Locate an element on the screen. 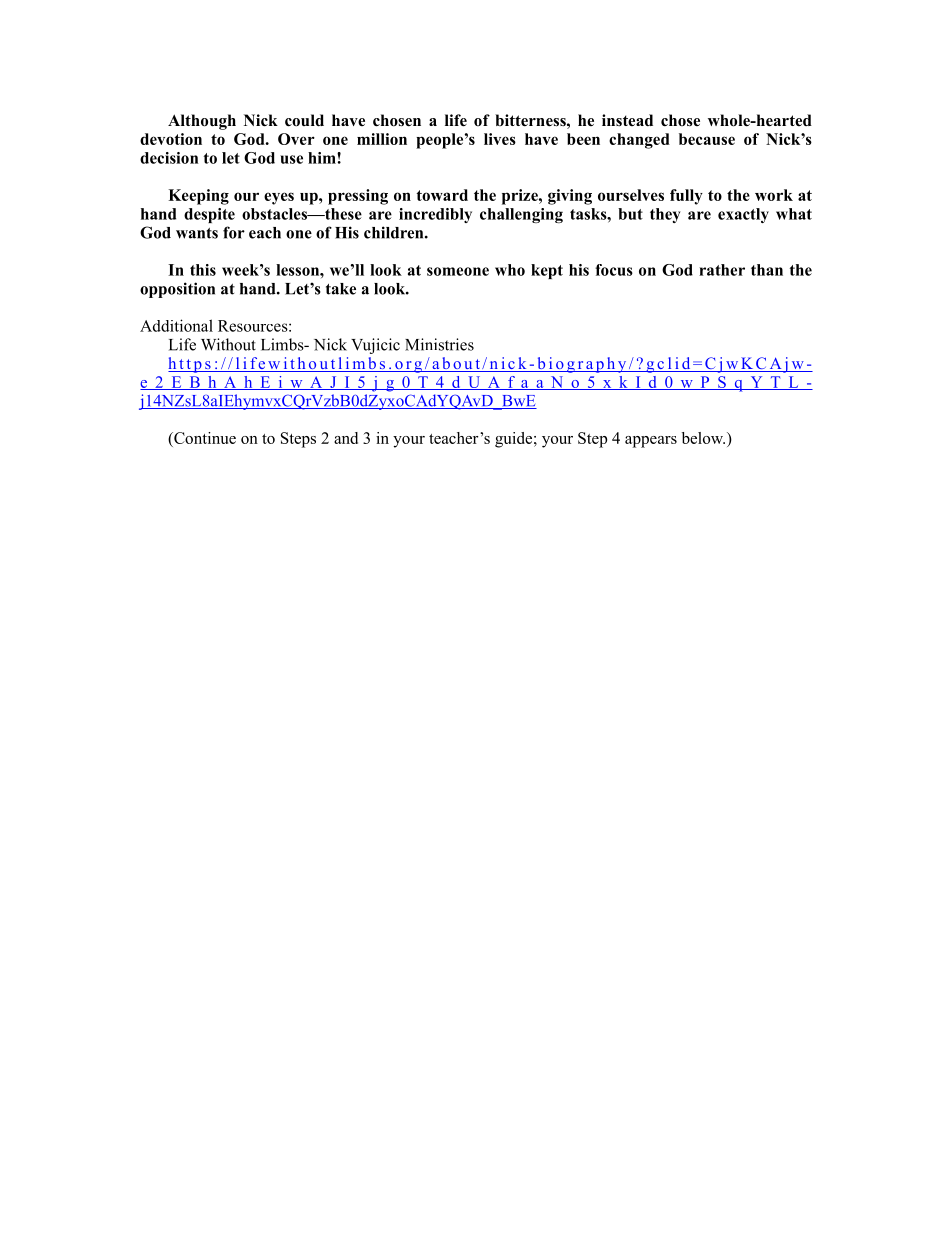 The height and width of the screenshot is (1233, 952). Additional is located at coordinates (176, 325).
